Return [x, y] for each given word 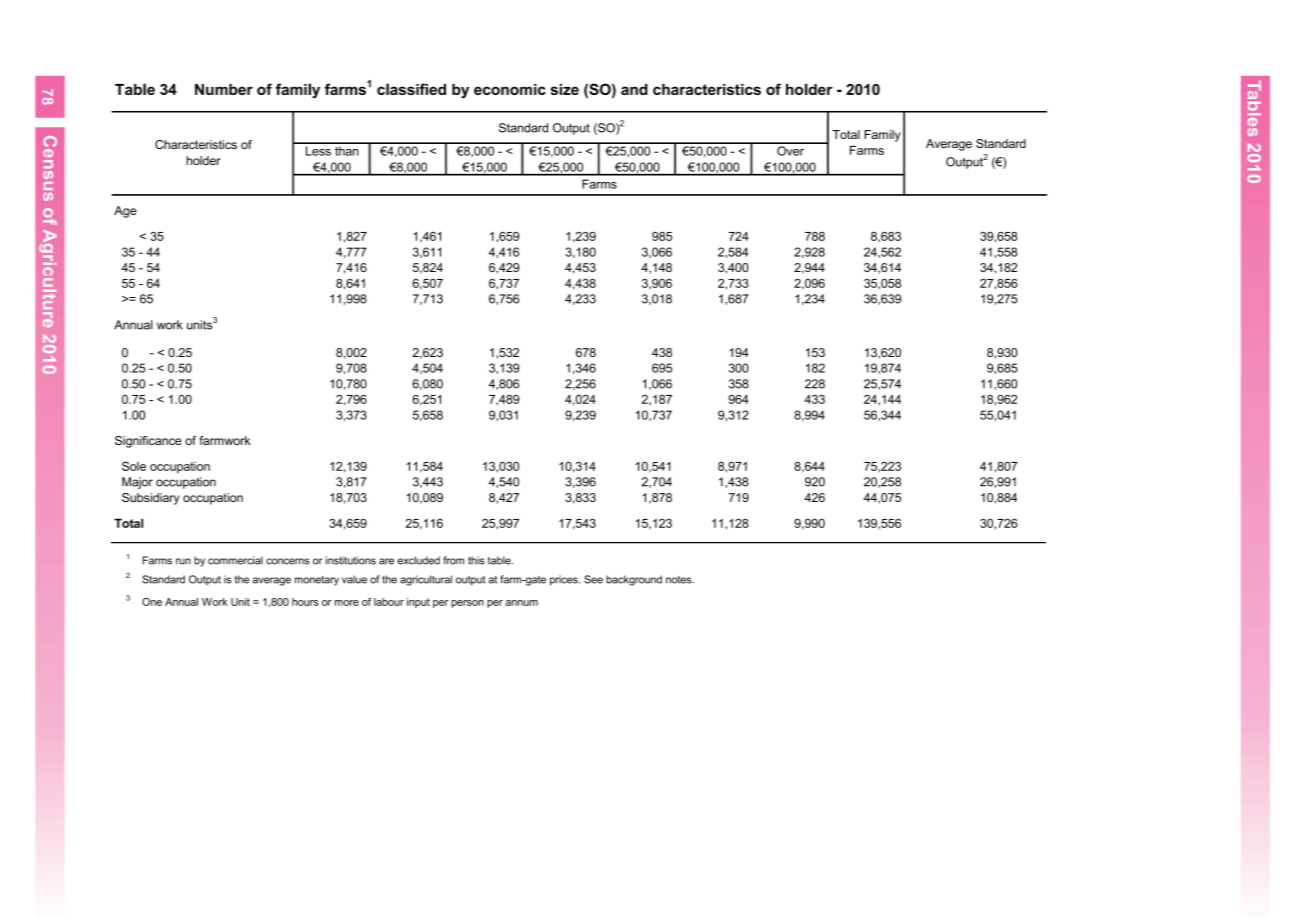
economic [510, 89]
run [183, 561]
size [565, 89]
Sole [134, 466]
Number [224, 89]
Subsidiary [151, 499]
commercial [235, 560]
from [453, 560]
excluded [419, 560]
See [593, 579]
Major [137, 483]
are [386, 561]
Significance [148, 442]
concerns [288, 561]
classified [411, 89]
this [476, 560]
